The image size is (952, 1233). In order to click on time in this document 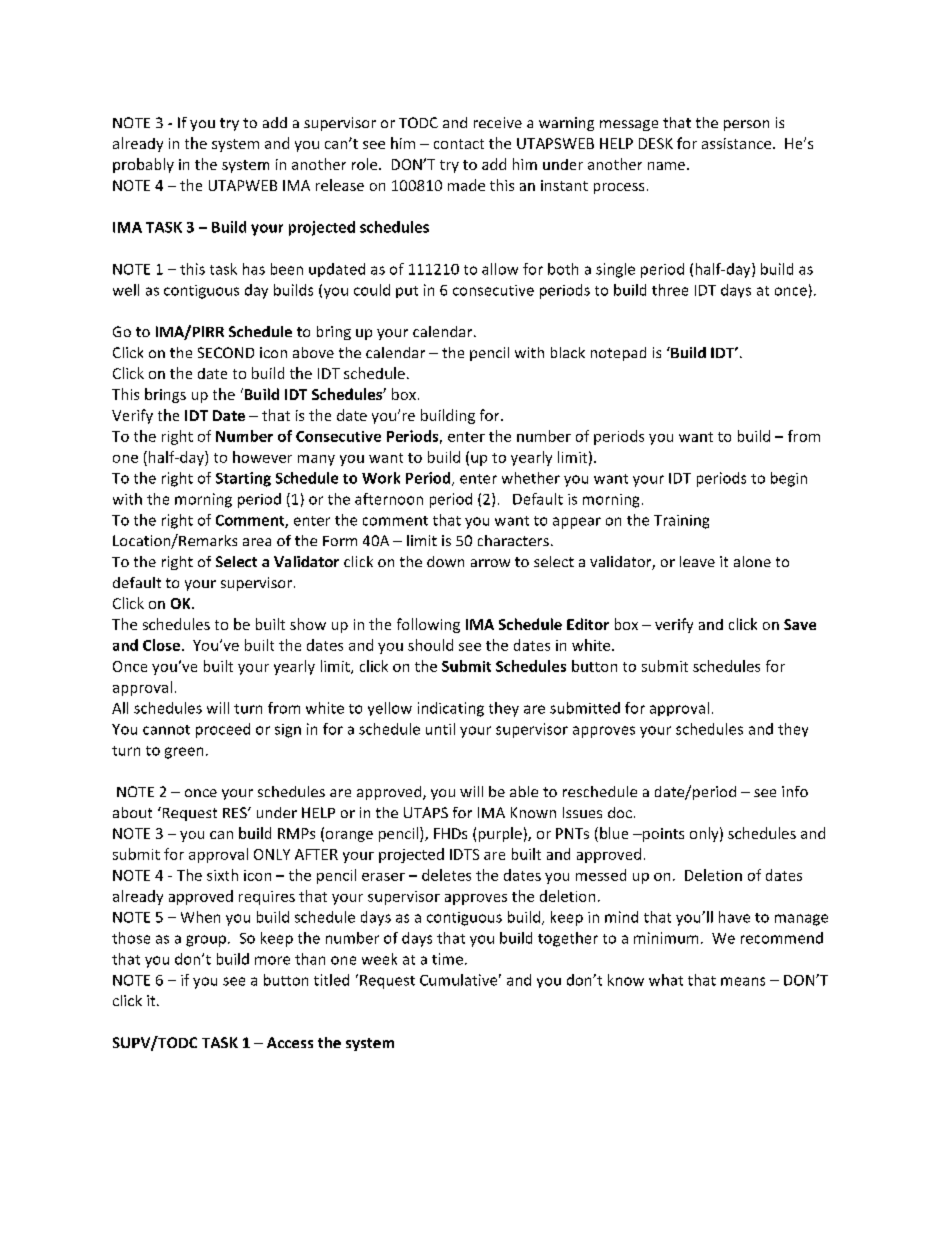, I will do `click(447, 959)`.
